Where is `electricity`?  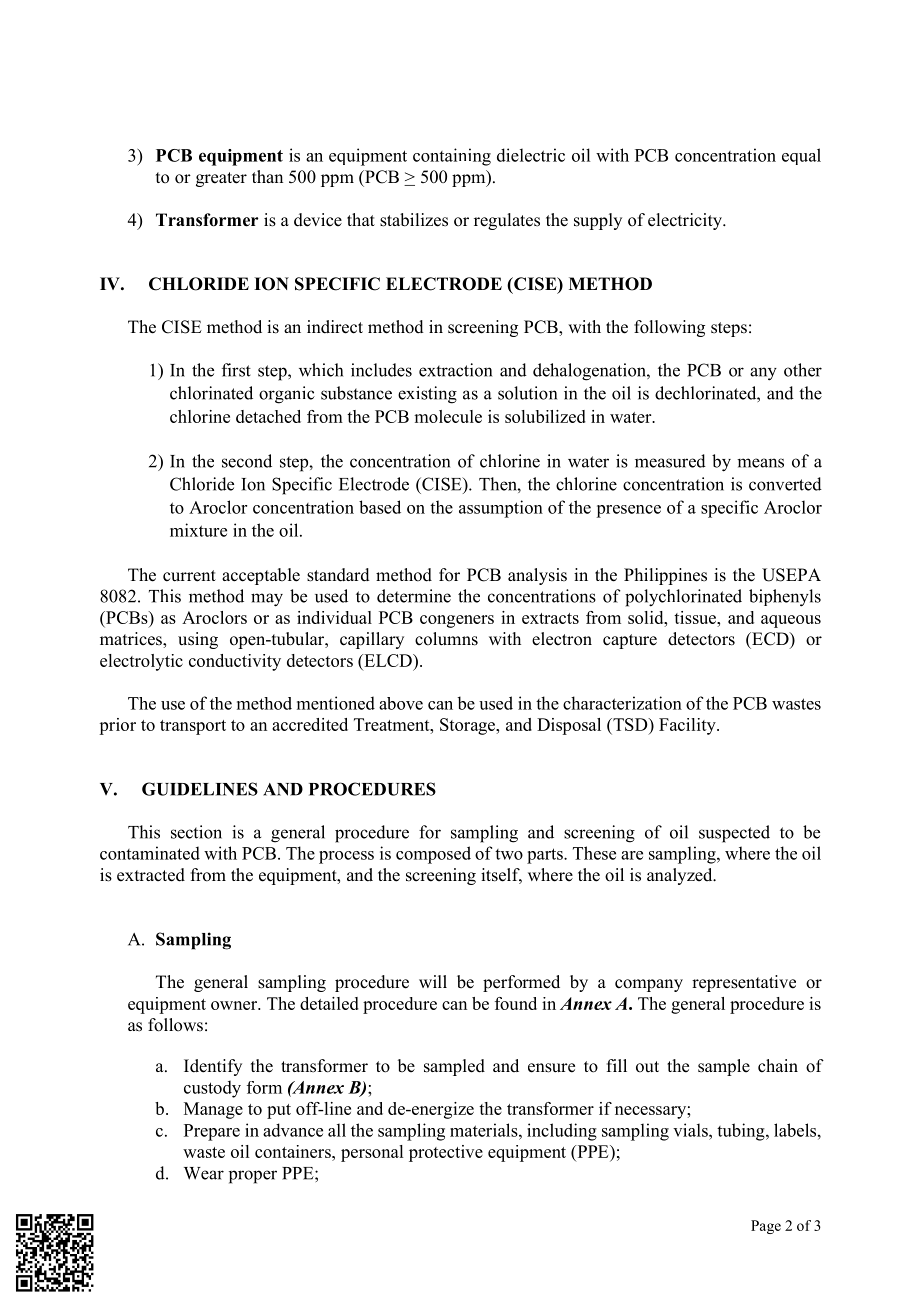
electricity is located at coordinates (686, 221).
